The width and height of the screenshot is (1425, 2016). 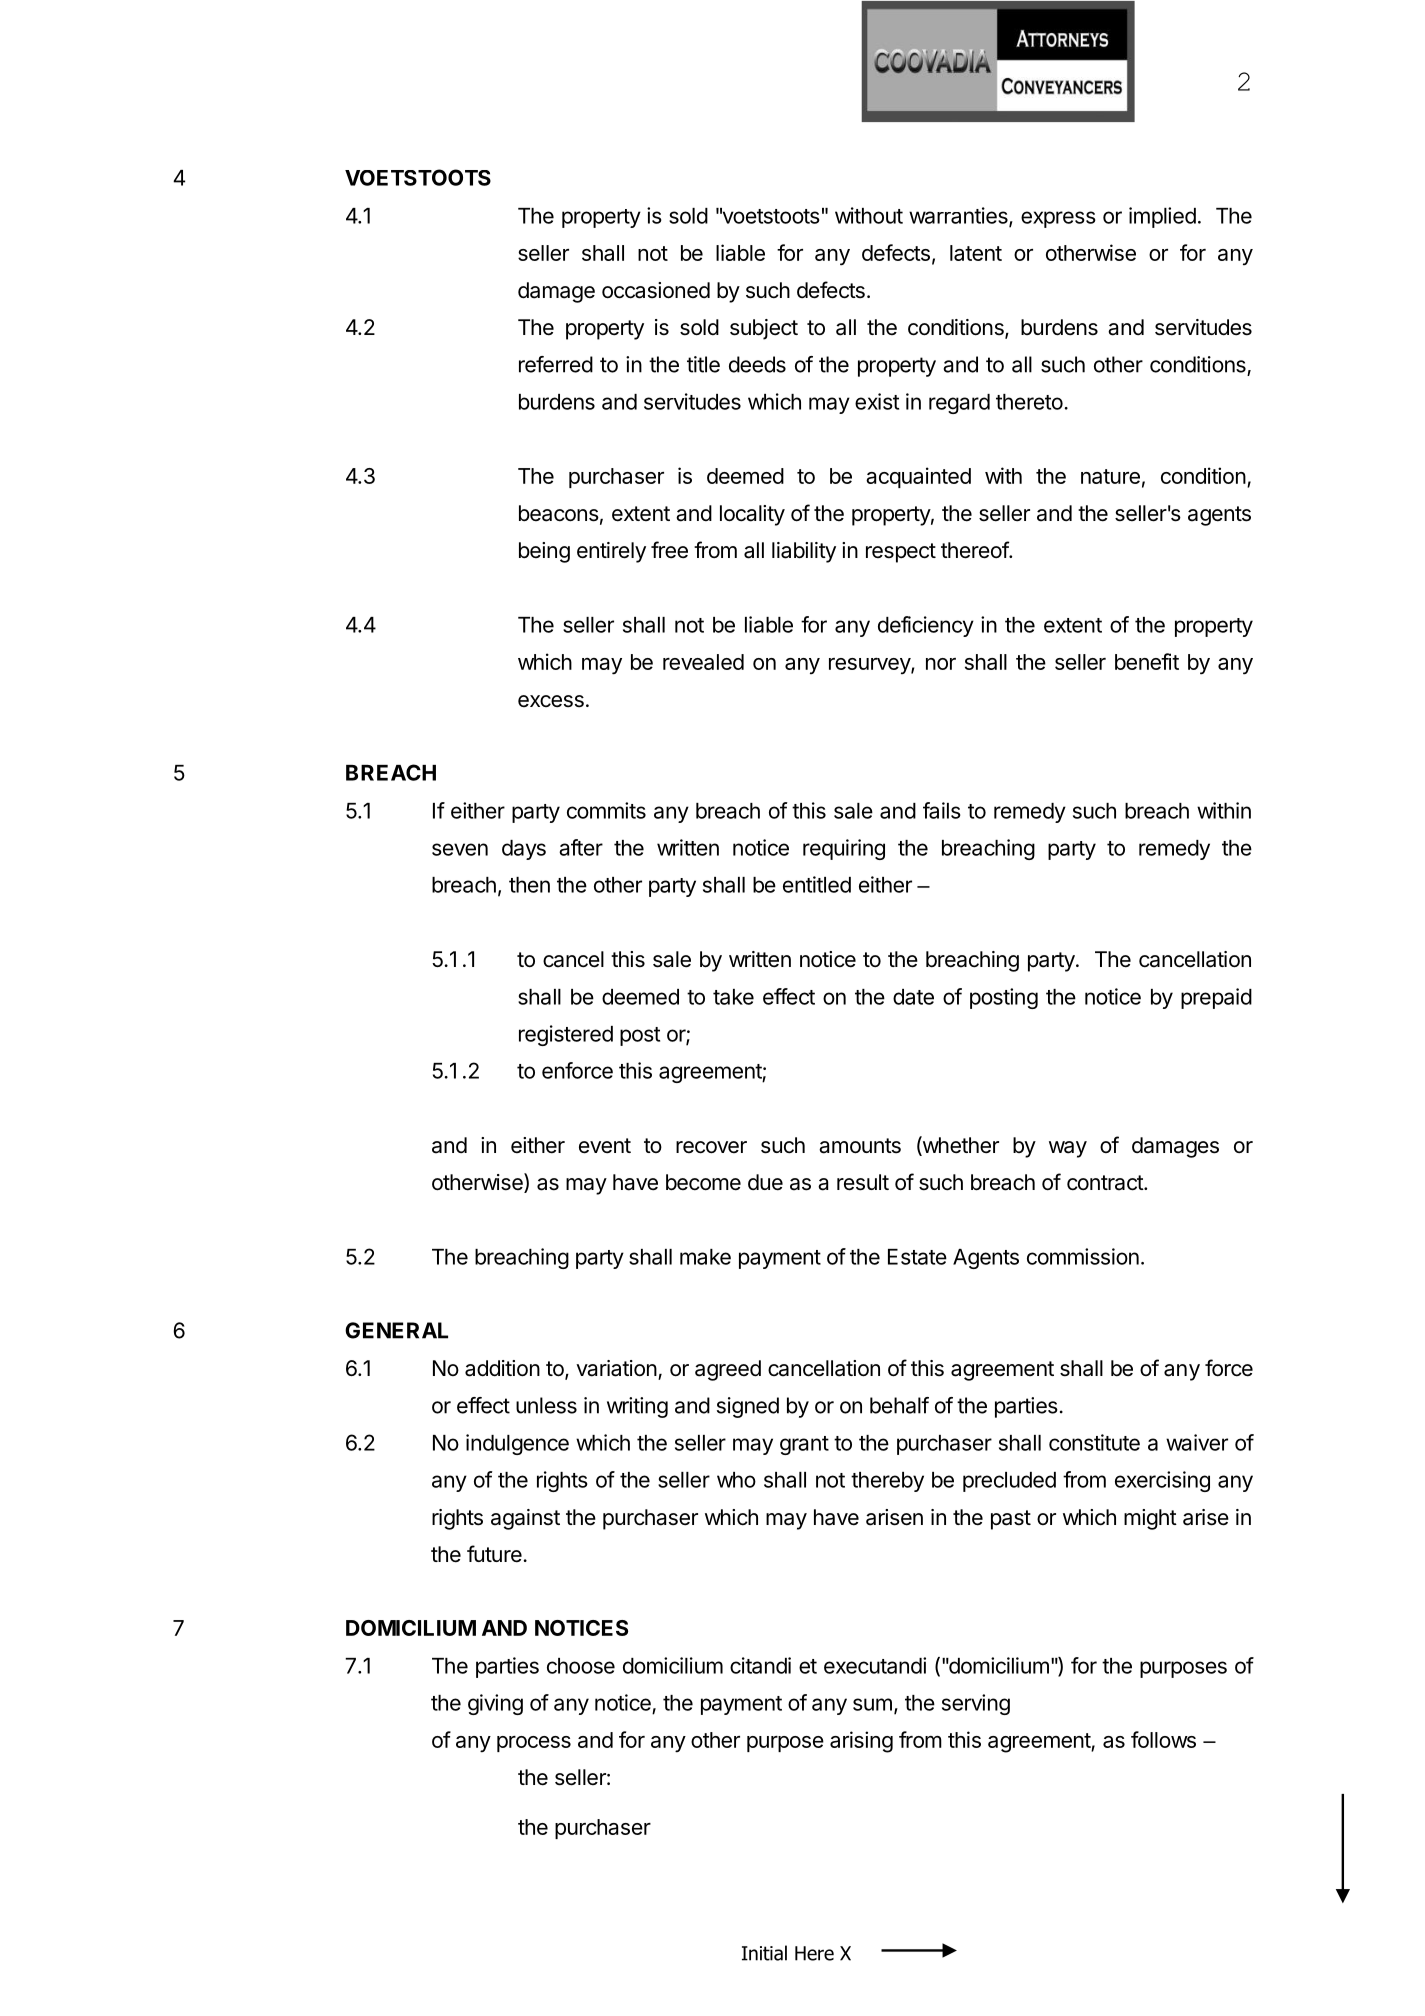 What do you see at coordinates (556, 364) in the screenshot?
I see `referred` at bounding box center [556, 364].
